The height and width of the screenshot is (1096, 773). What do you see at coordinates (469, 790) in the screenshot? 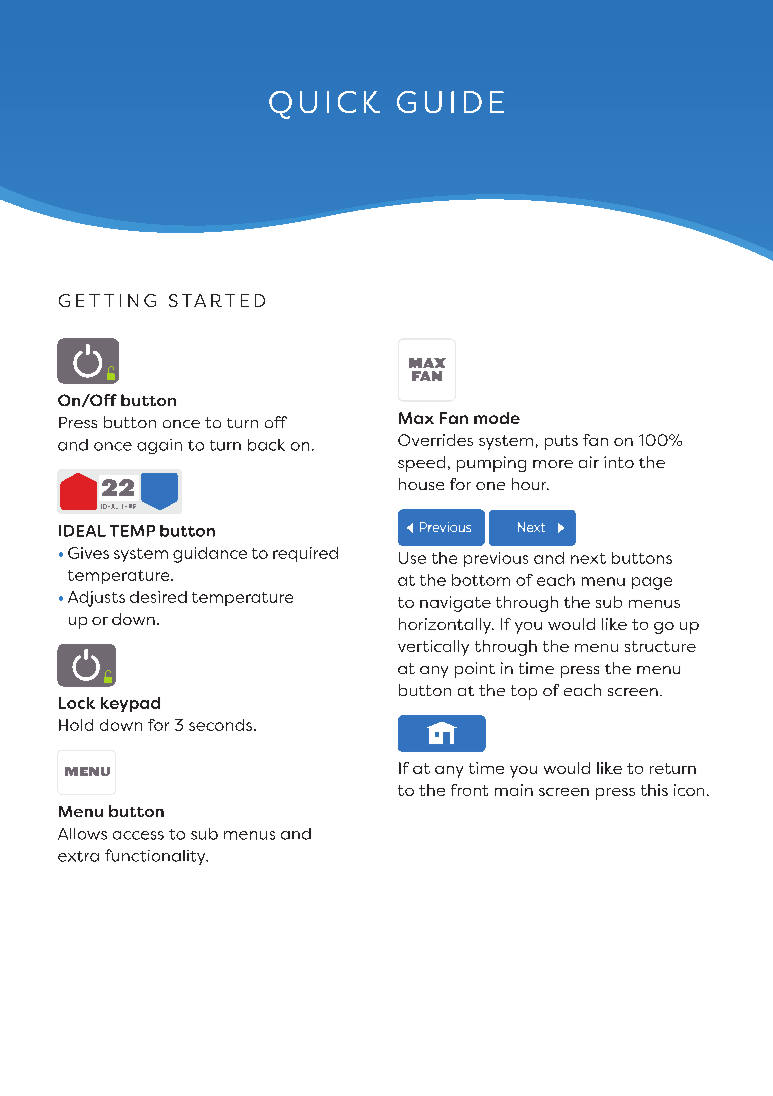
I see `front` at bounding box center [469, 790].
